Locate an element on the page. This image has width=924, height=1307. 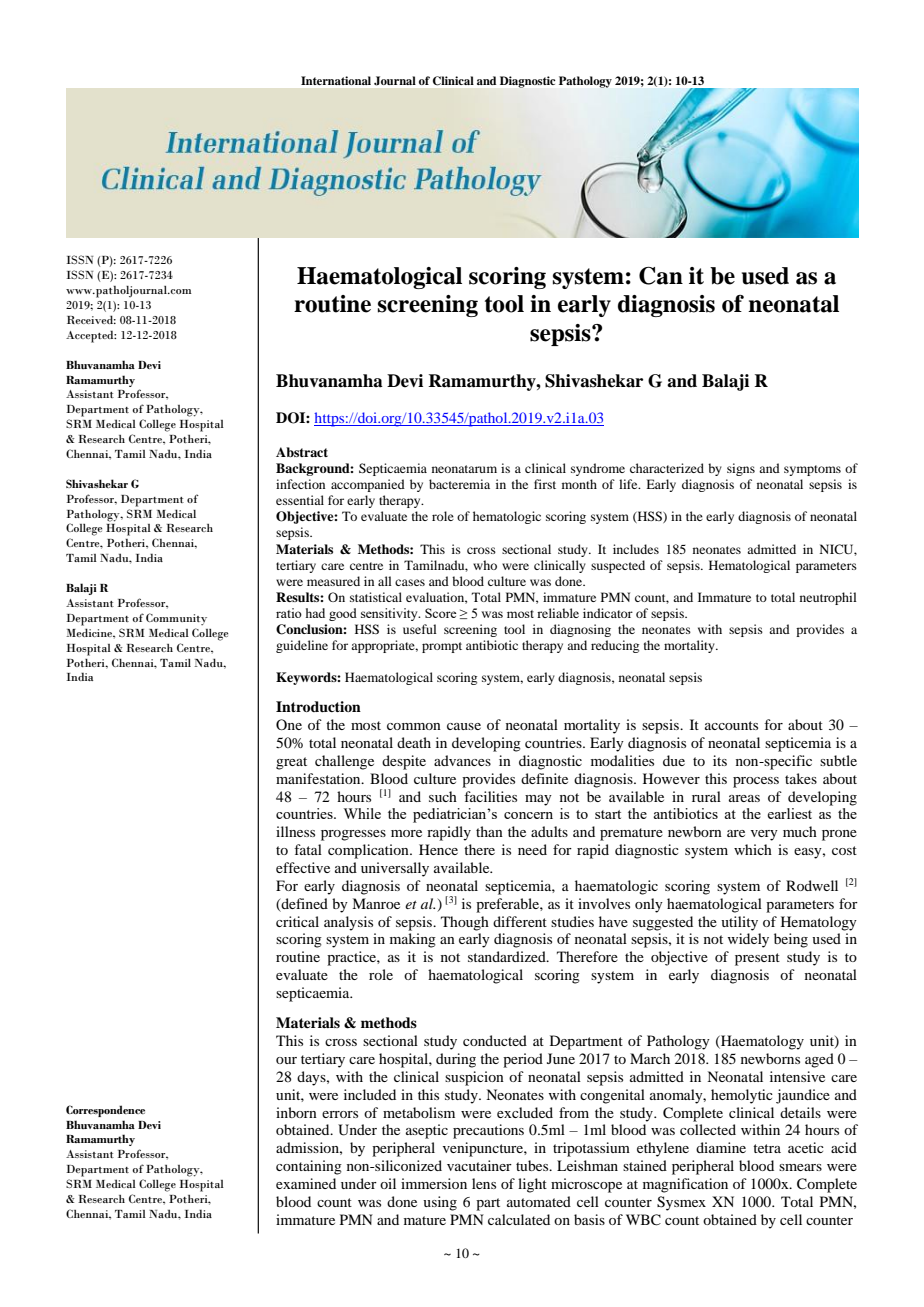
Though is located at coordinates (465, 923).
